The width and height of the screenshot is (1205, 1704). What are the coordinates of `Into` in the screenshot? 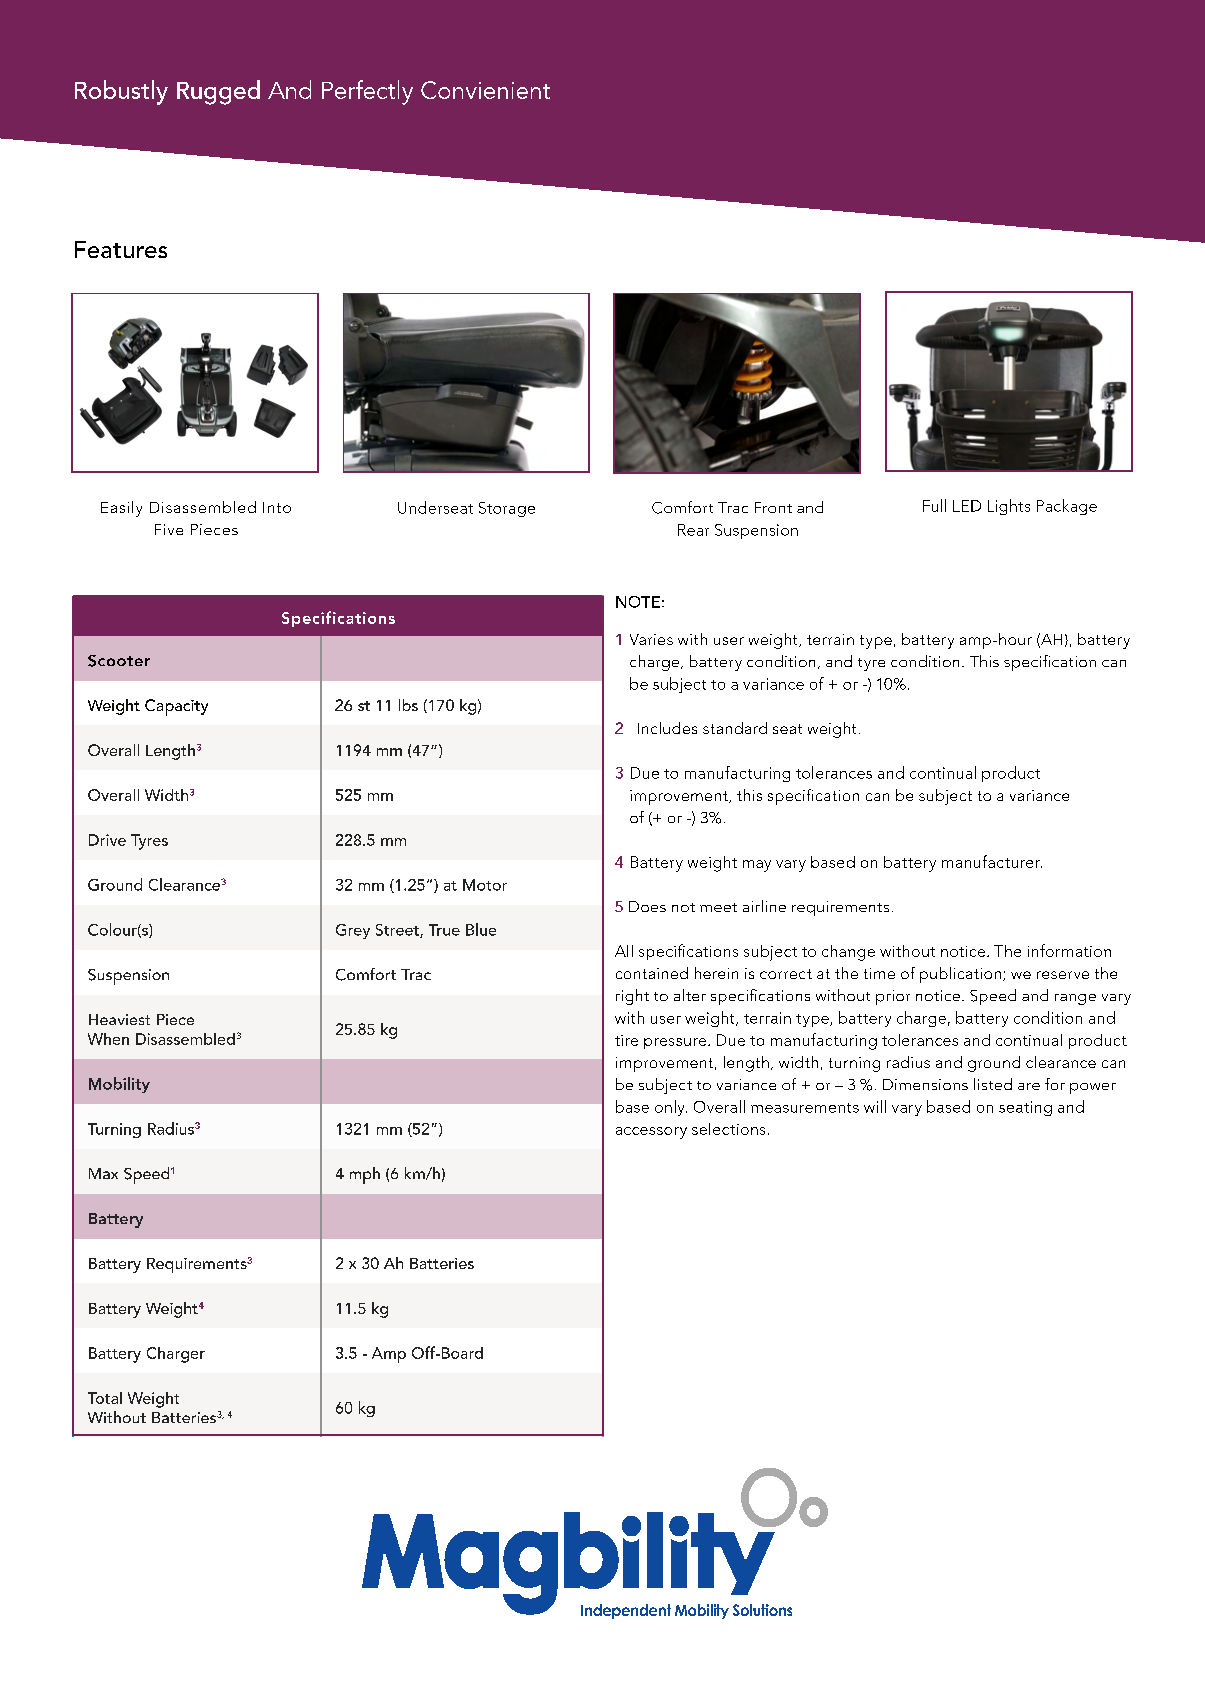 It's located at (277, 507).
